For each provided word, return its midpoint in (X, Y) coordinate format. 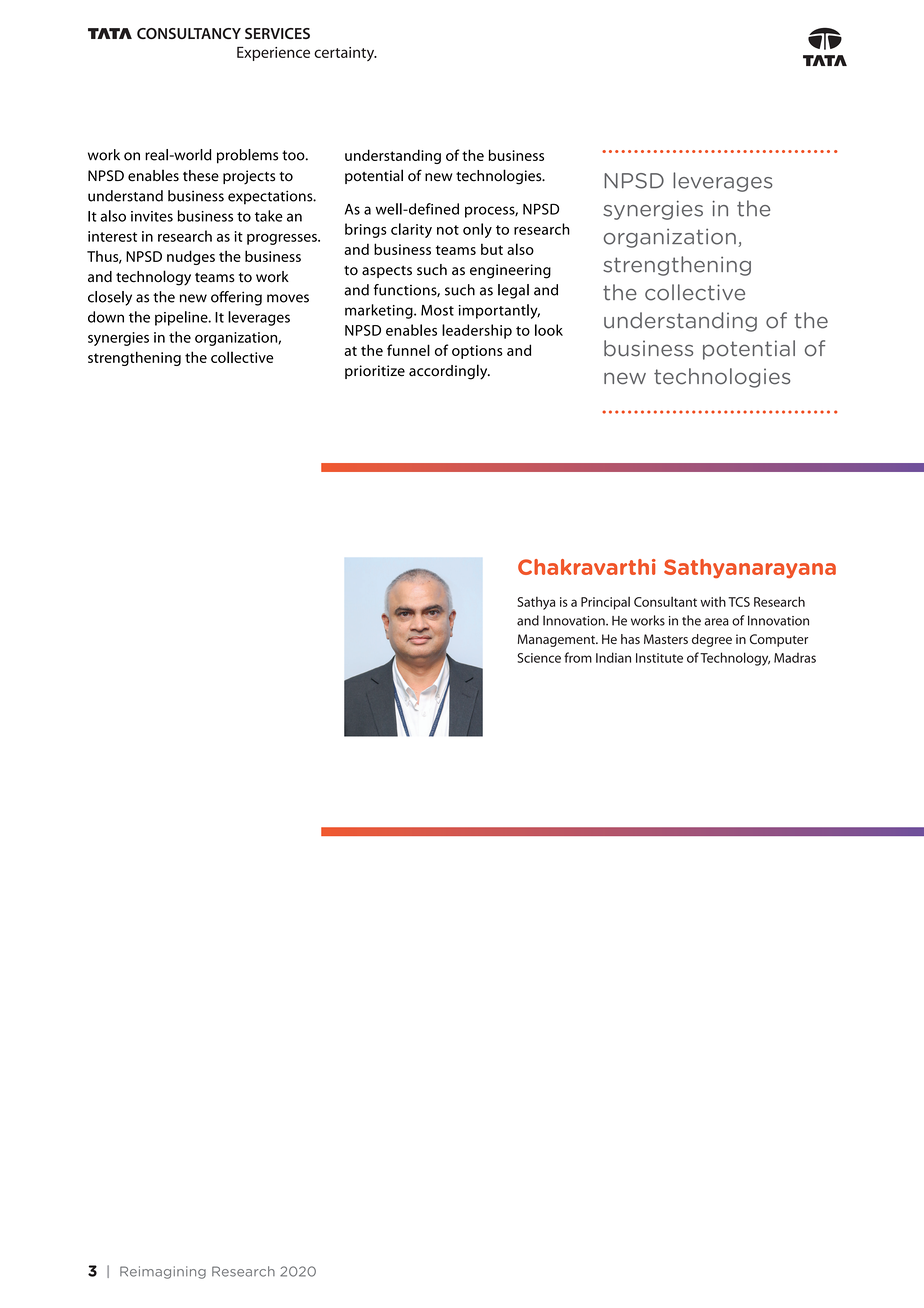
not (448, 230)
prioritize (375, 372)
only (477, 230)
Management (557, 640)
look (549, 330)
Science (539, 658)
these (201, 176)
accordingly (449, 372)
